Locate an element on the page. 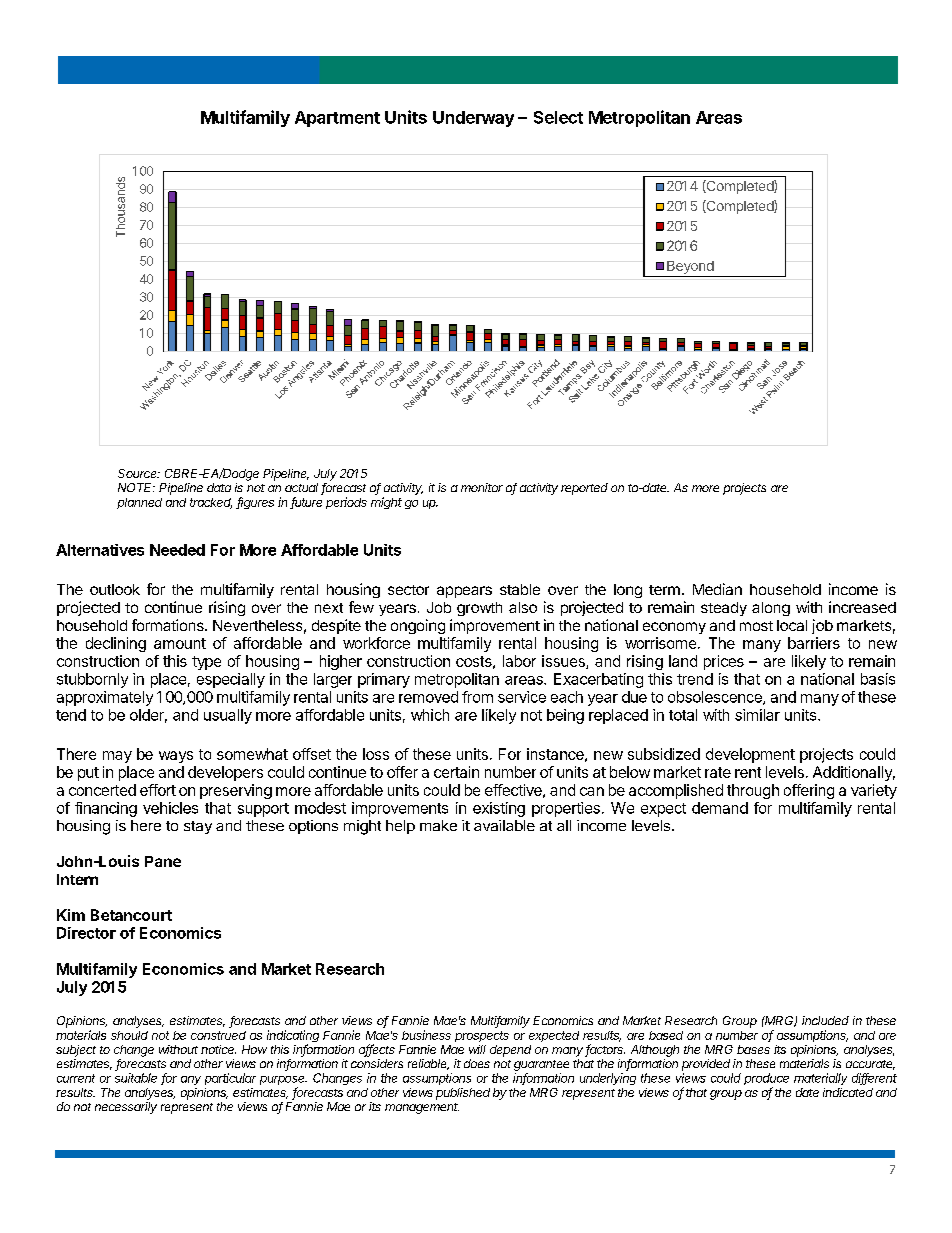  Underway is located at coordinates (473, 119).
